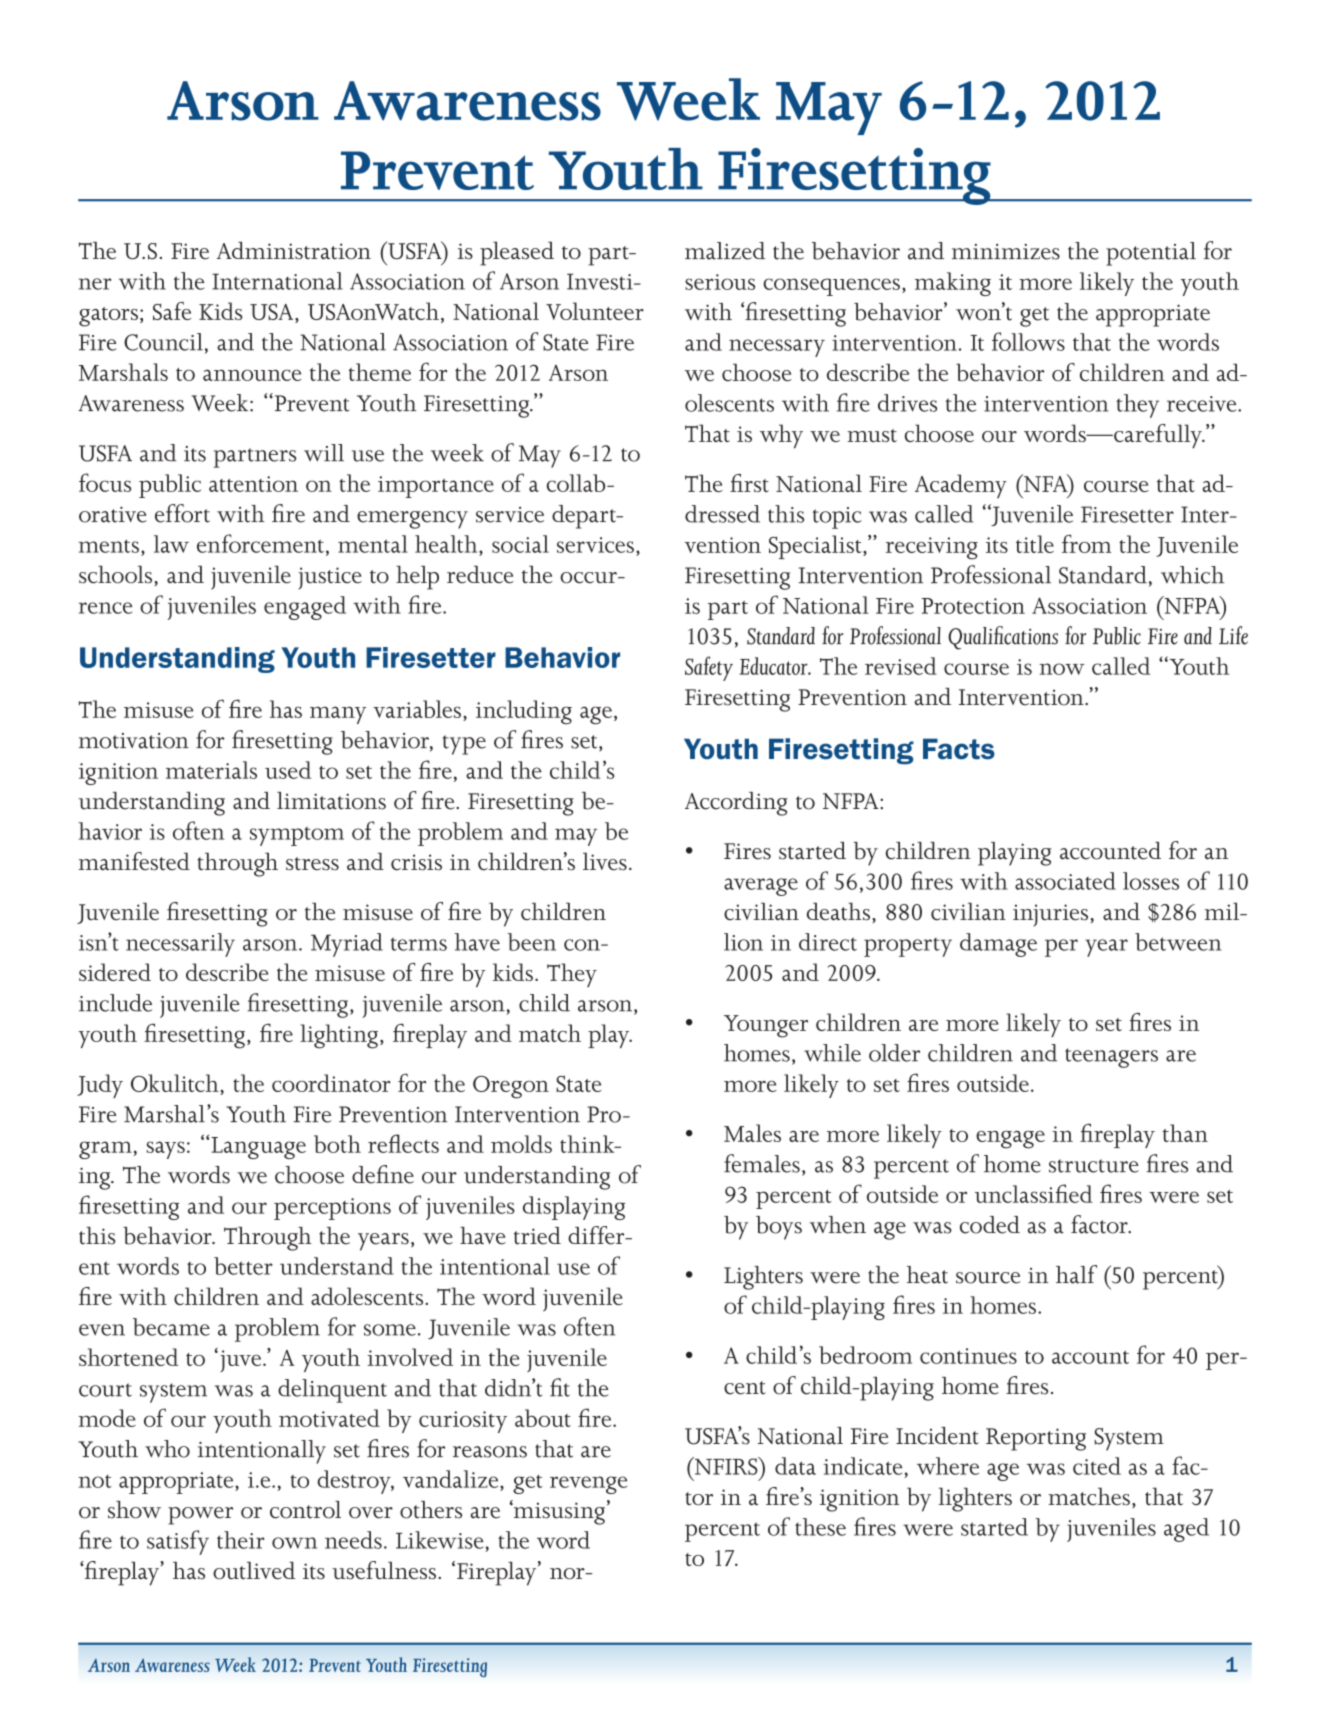 This page has height=1722, width=1330. I want to click on from, so click(1086, 544).
